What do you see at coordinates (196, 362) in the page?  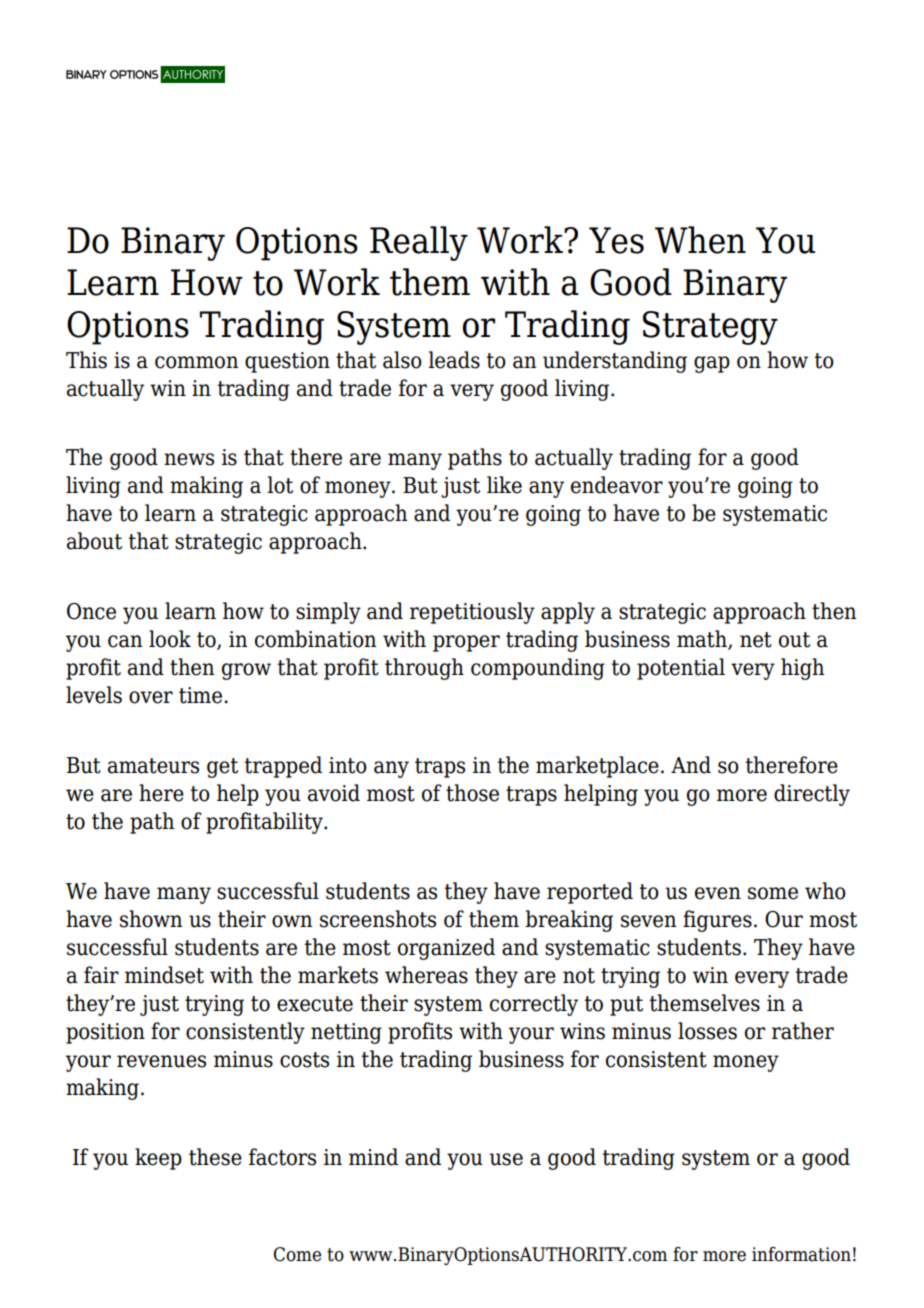 I see `common` at bounding box center [196, 362].
